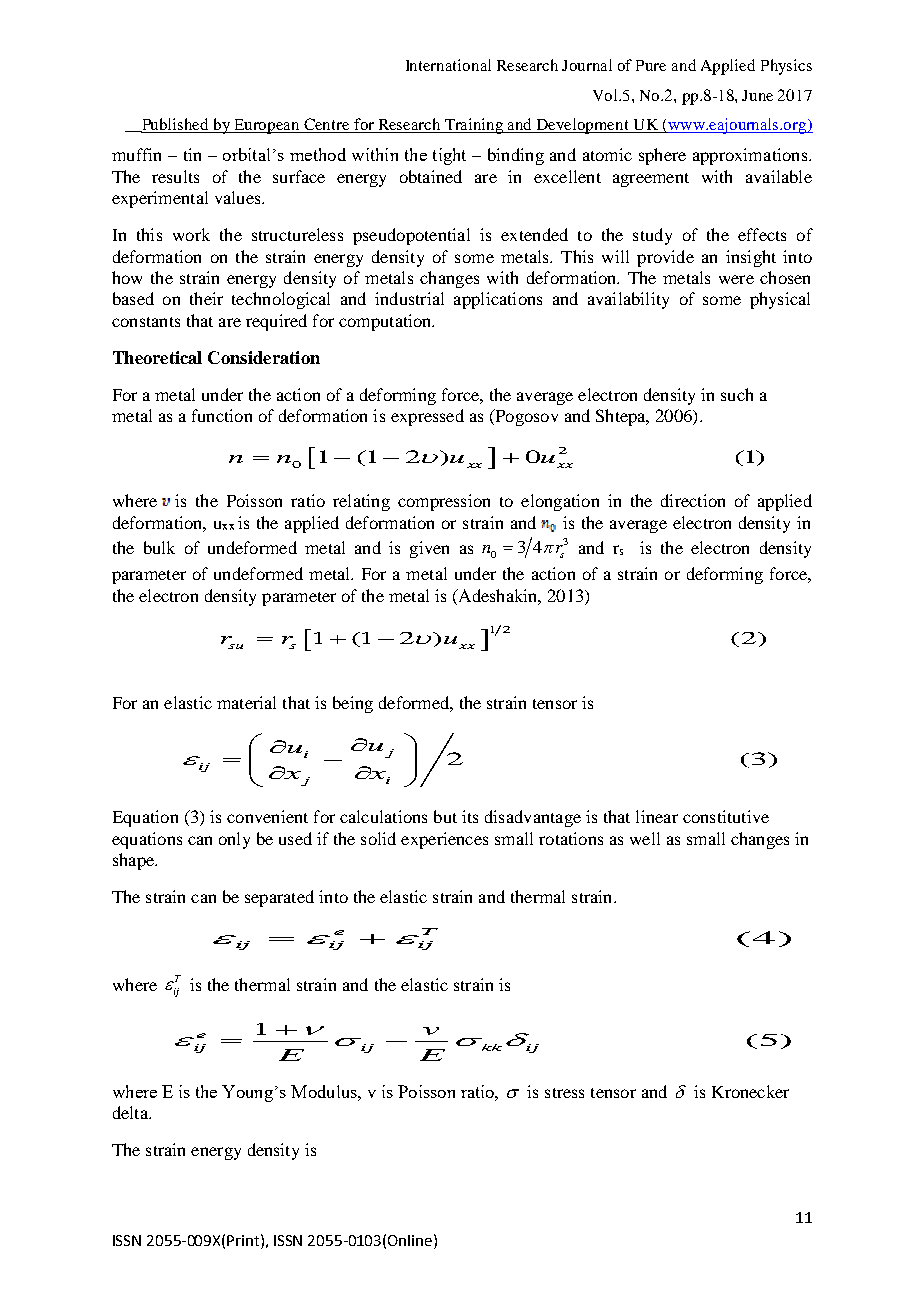 Image resolution: width=924 pixels, height=1308 pixels. What do you see at coordinates (131, 1112) in the document?
I see `delta` at bounding box center [131, 1112].
